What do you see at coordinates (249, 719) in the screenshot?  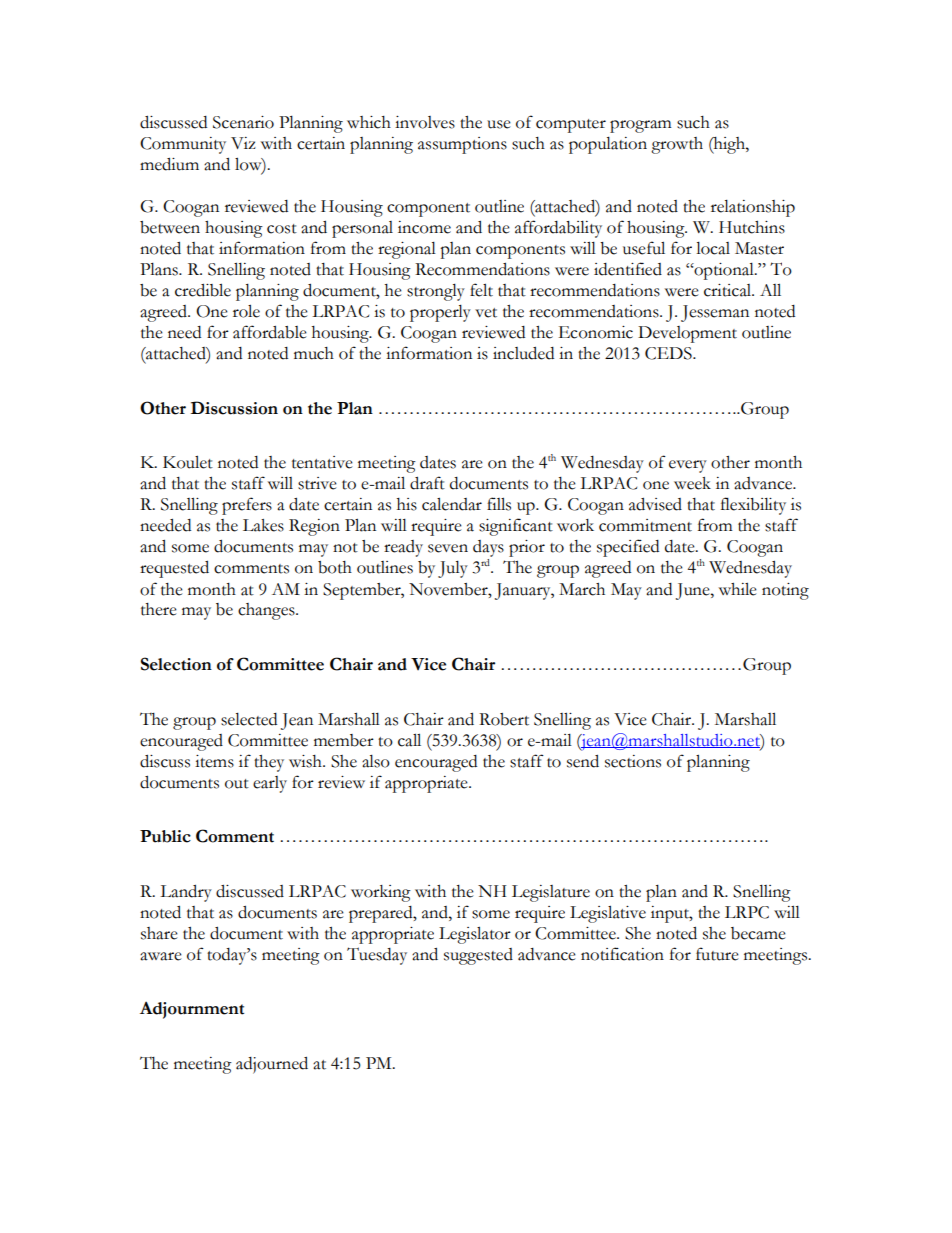 I see `selected` at bounding box center [249, 719].
